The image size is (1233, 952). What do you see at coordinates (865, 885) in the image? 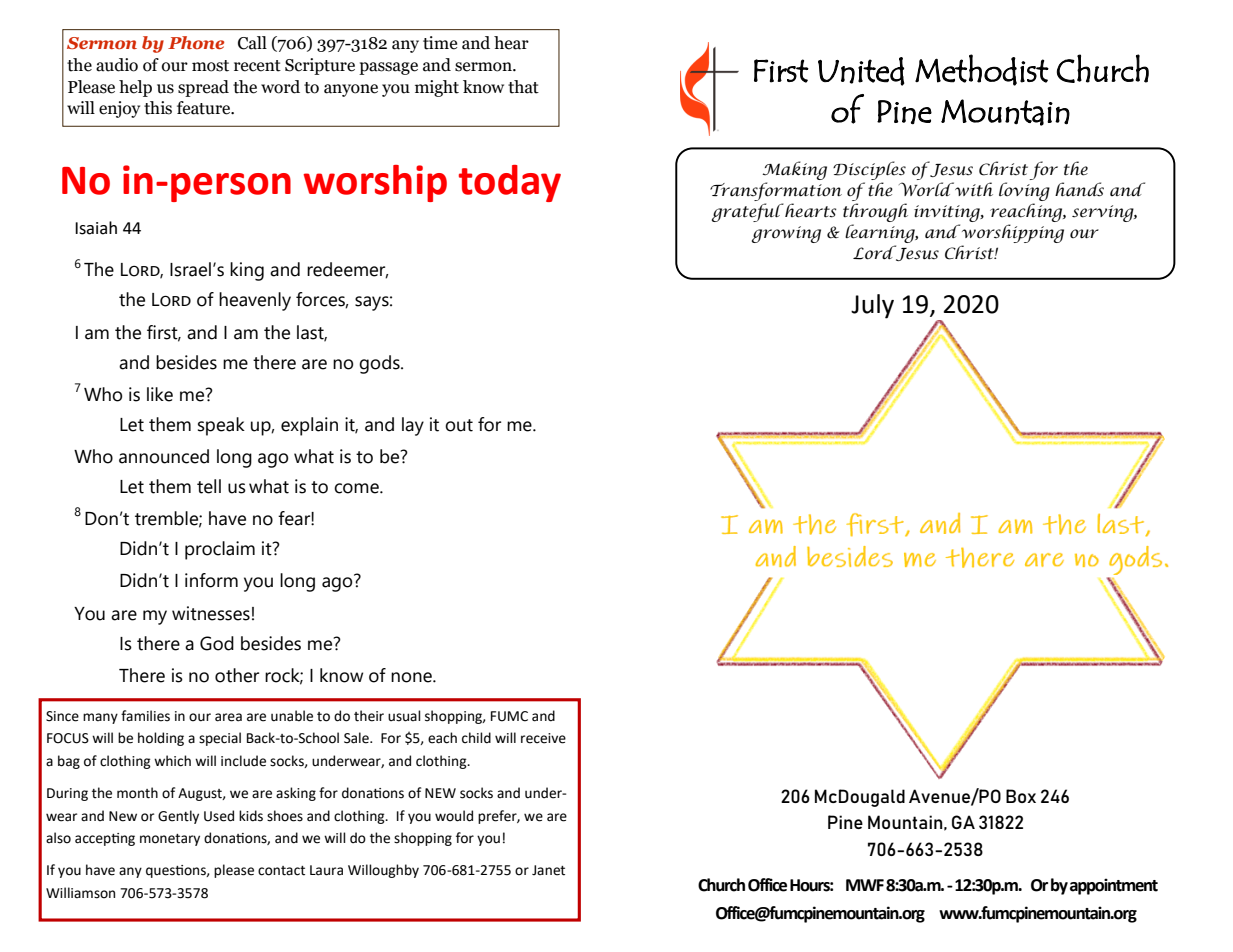
I see `MWF` at bounding box center [865, 885].
